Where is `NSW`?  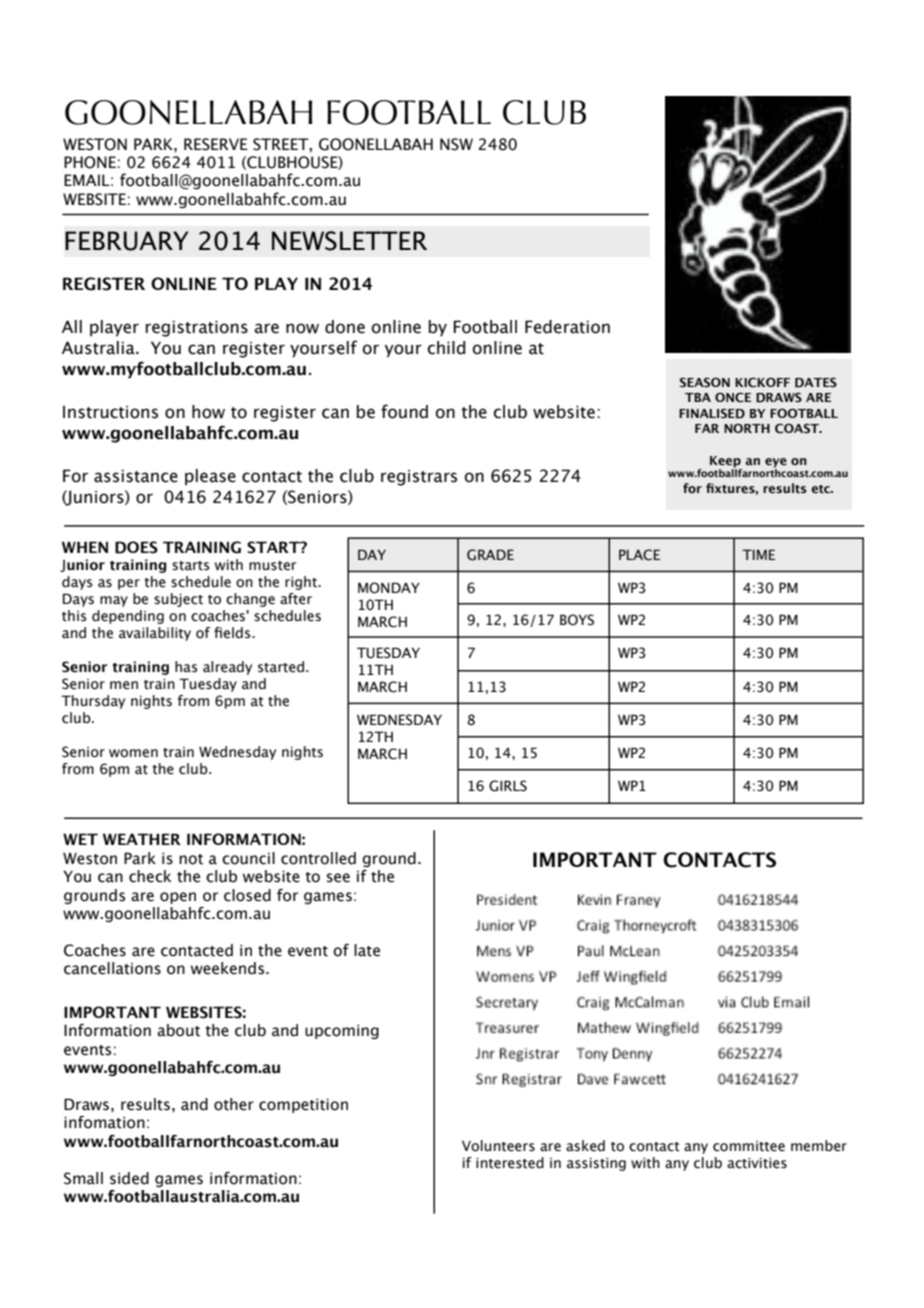
NSW is located at coordinates (456, 144).
